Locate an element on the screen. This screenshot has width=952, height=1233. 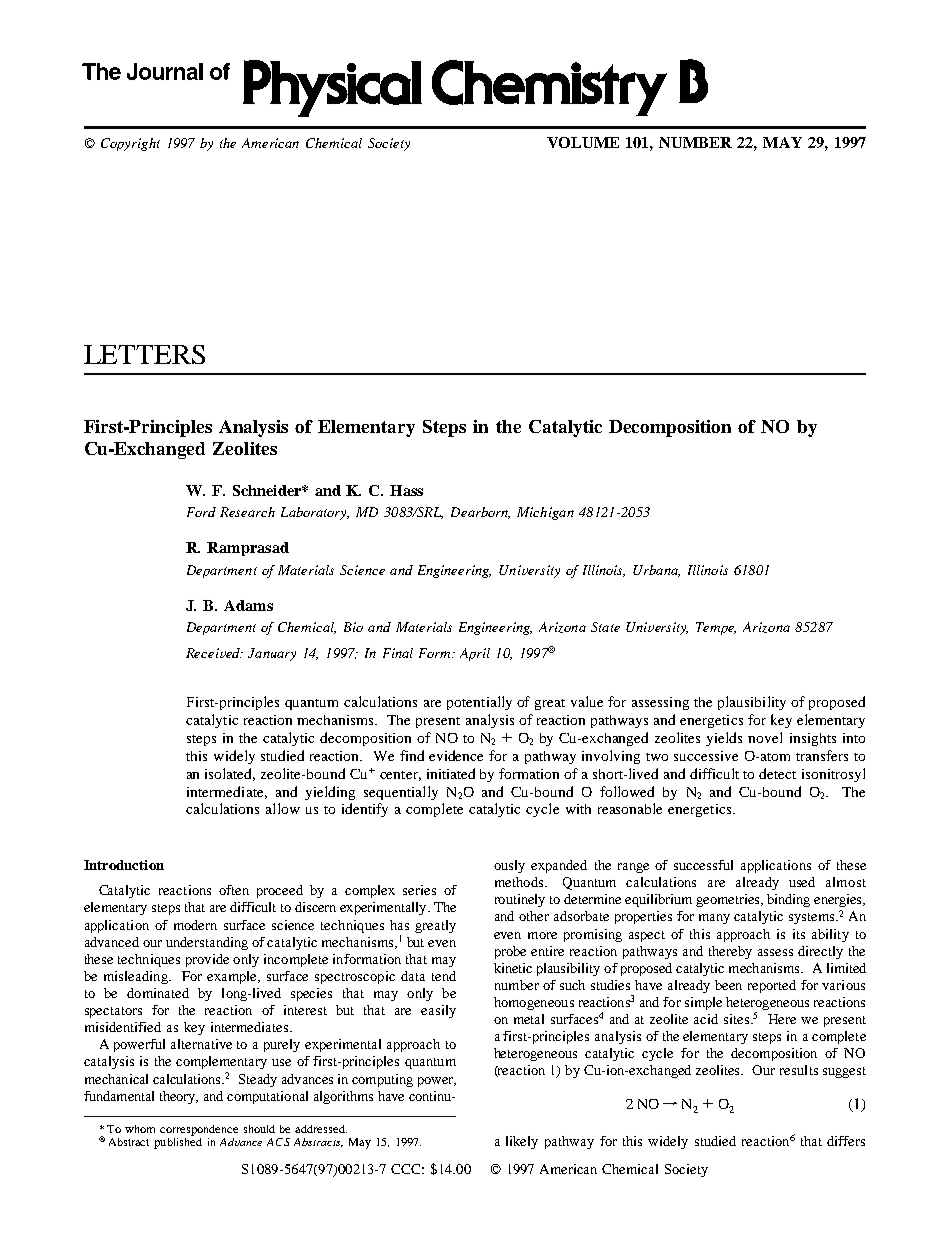
results is located at coordinates (799, 1070).
